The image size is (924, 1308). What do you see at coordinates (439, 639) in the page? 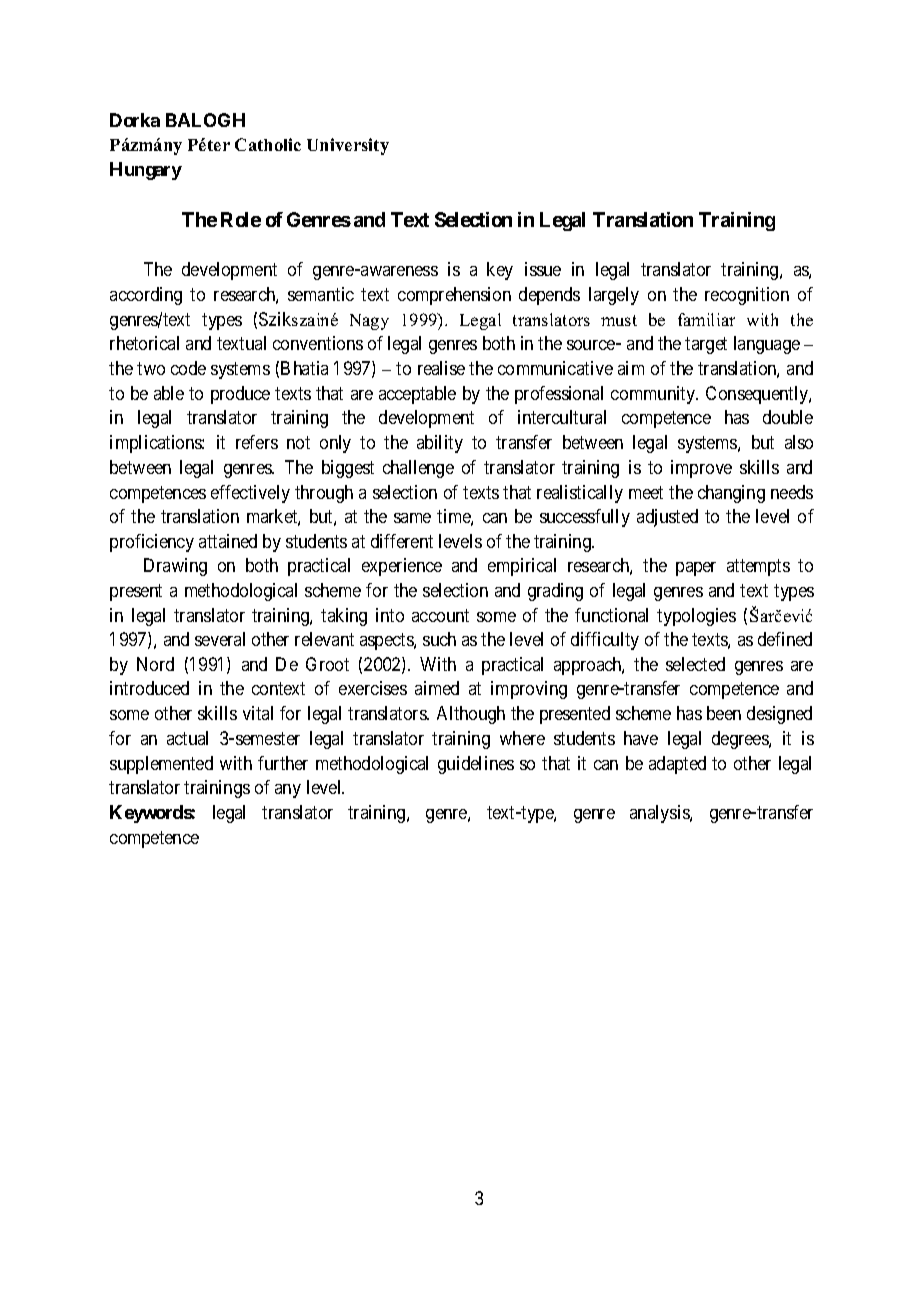
I see `such` at bounding box center [439, 639].
